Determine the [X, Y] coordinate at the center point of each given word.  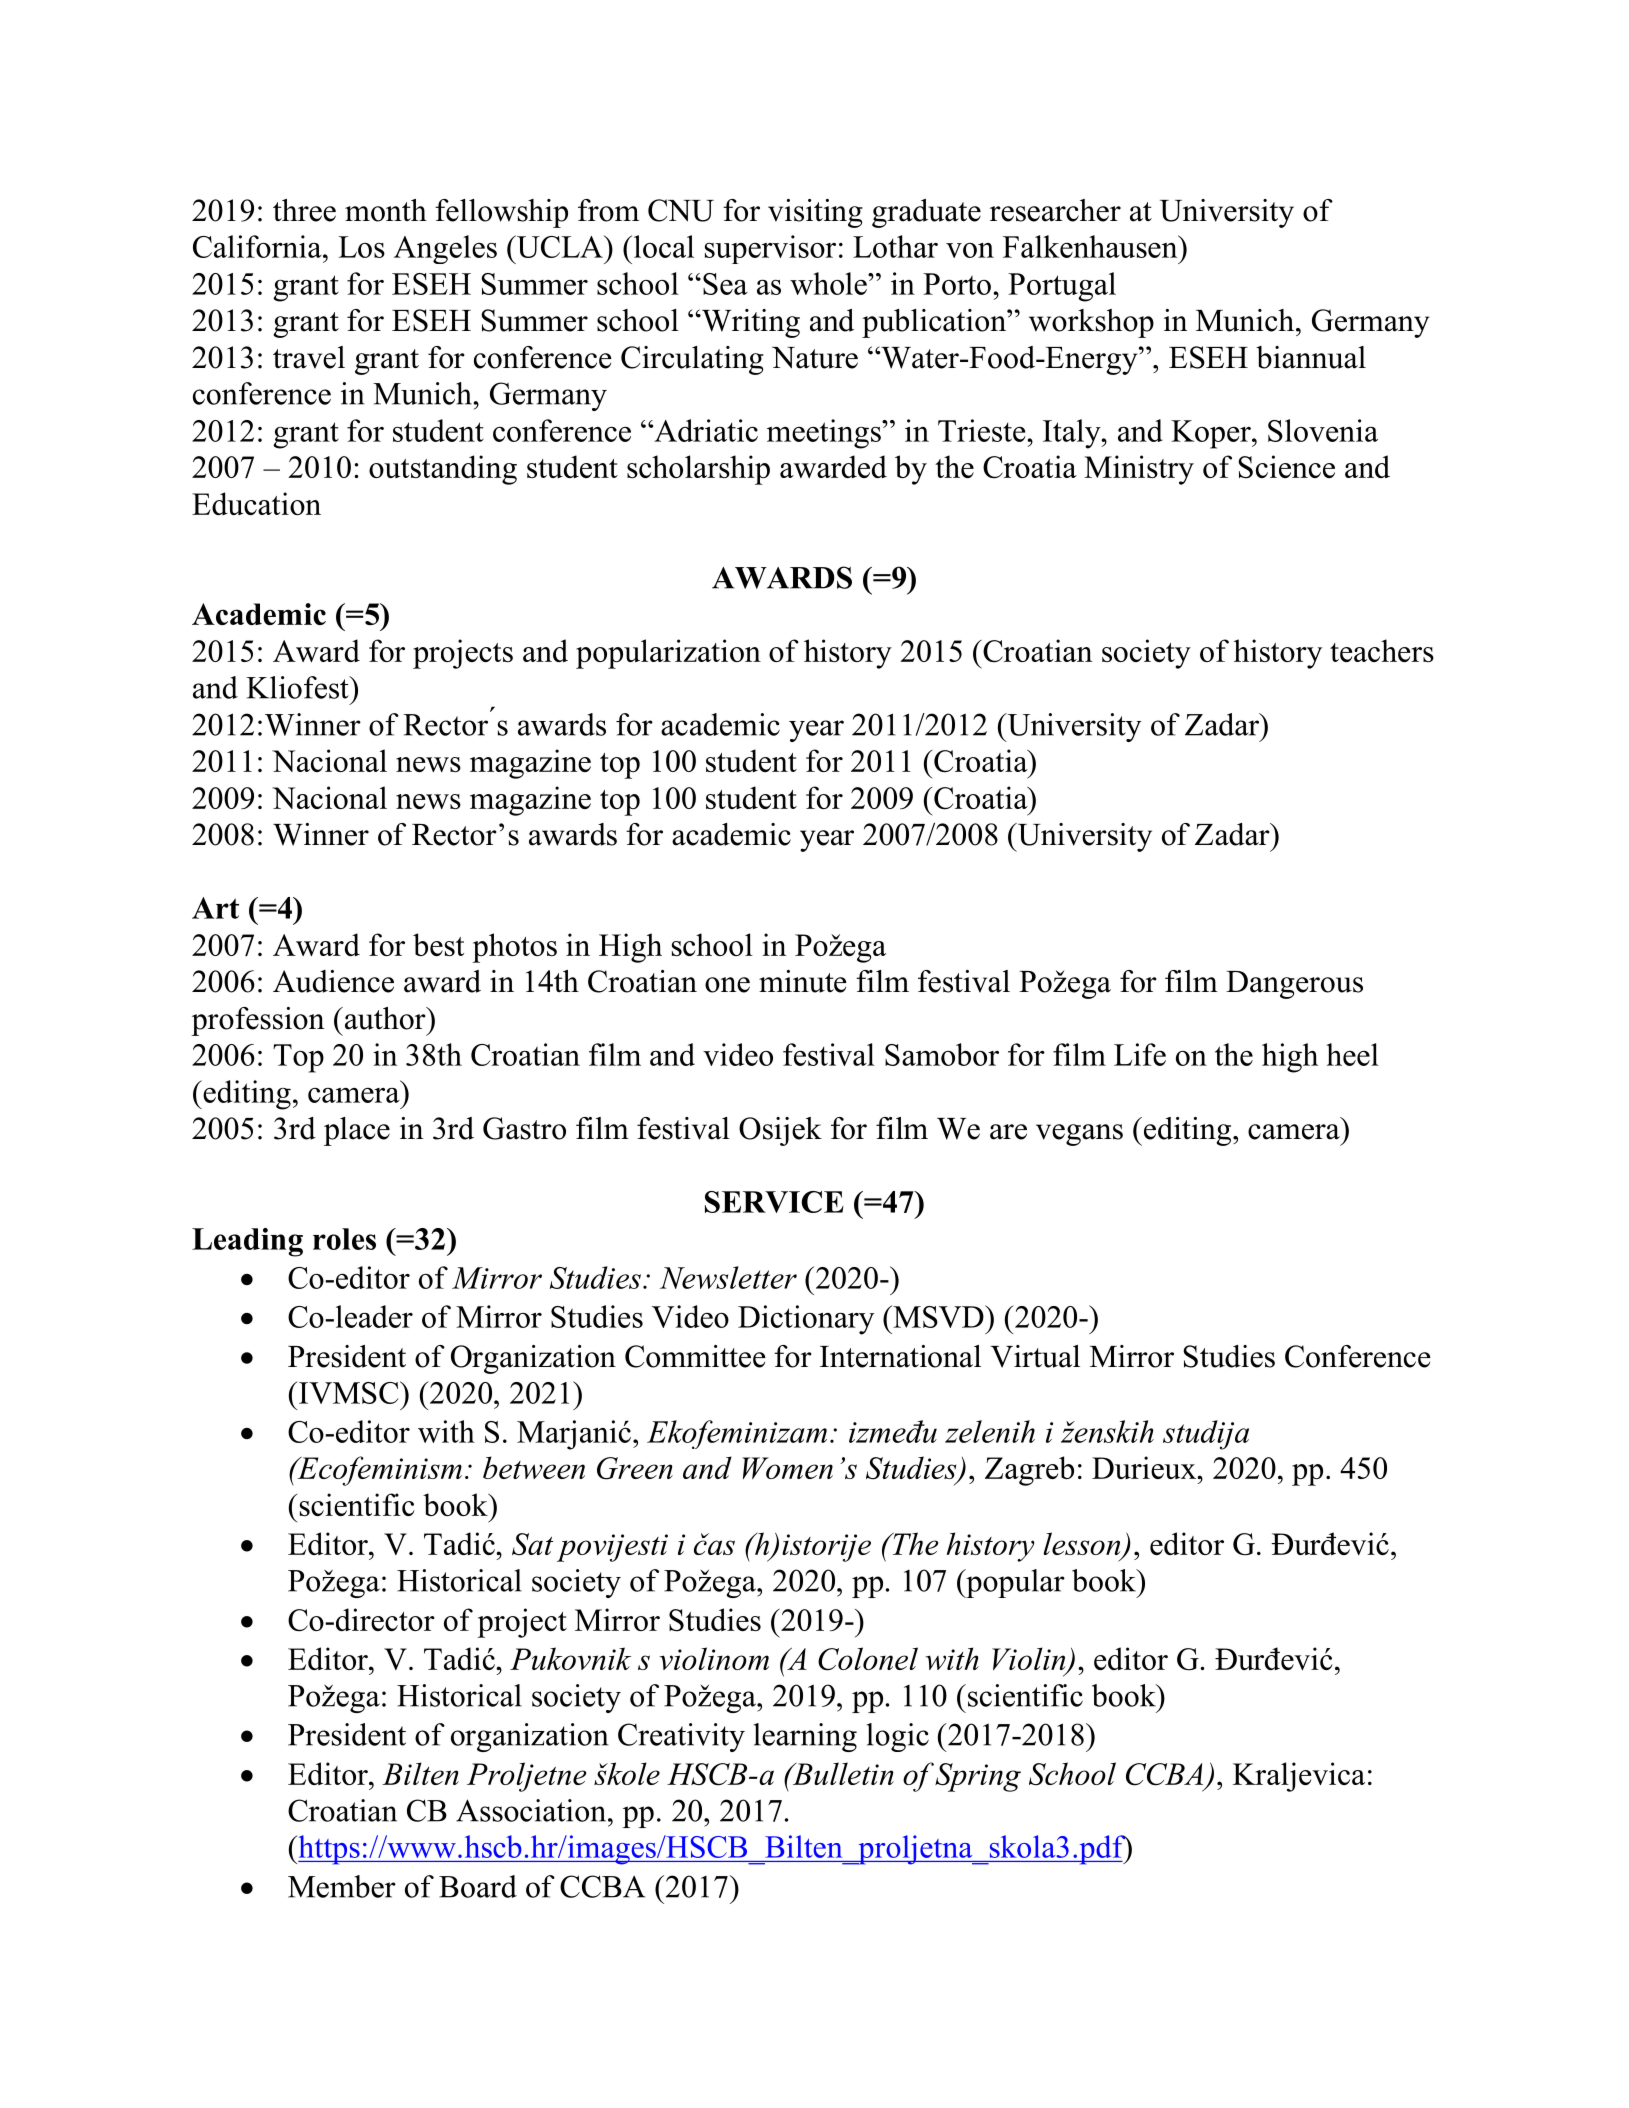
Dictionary [806, 1320]
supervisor [770, 249]
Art [215, 908]
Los [361, 247]
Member [342, 1886]
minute [803, 981]
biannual [1311, 357]
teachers [1382, 650]
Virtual [1035, 1356]
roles [344, 1239]
